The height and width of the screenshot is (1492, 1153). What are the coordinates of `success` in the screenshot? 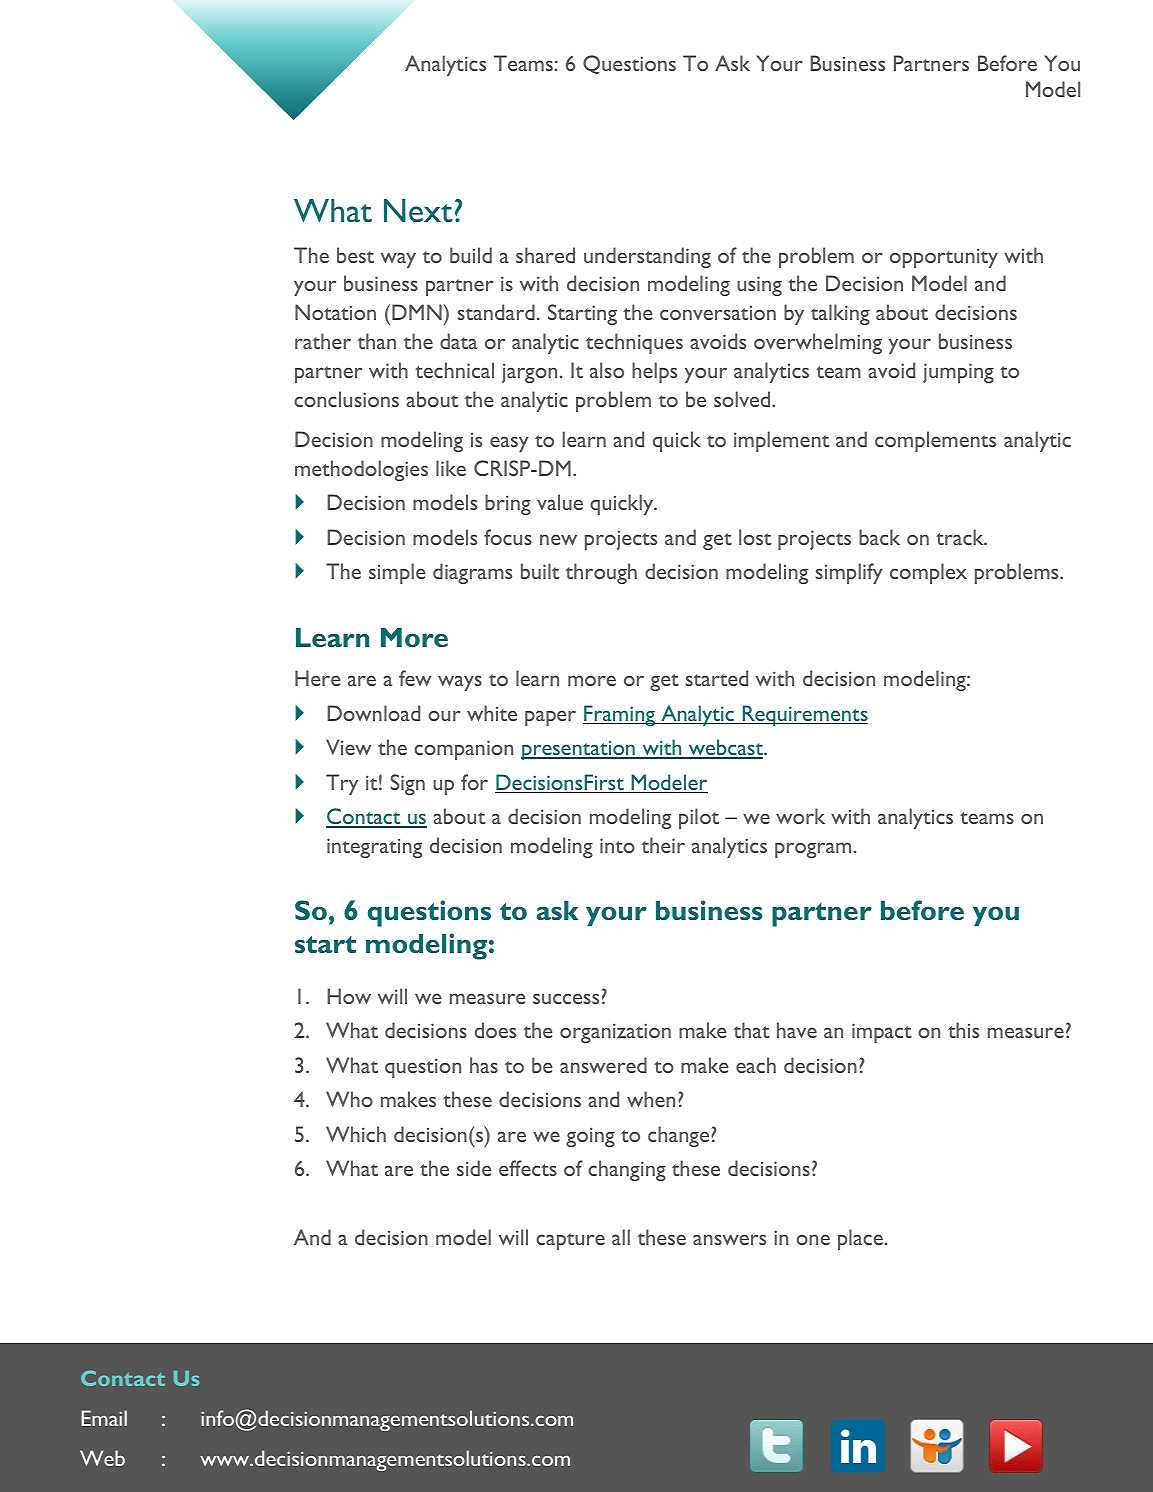 It's located at (566, 998).
